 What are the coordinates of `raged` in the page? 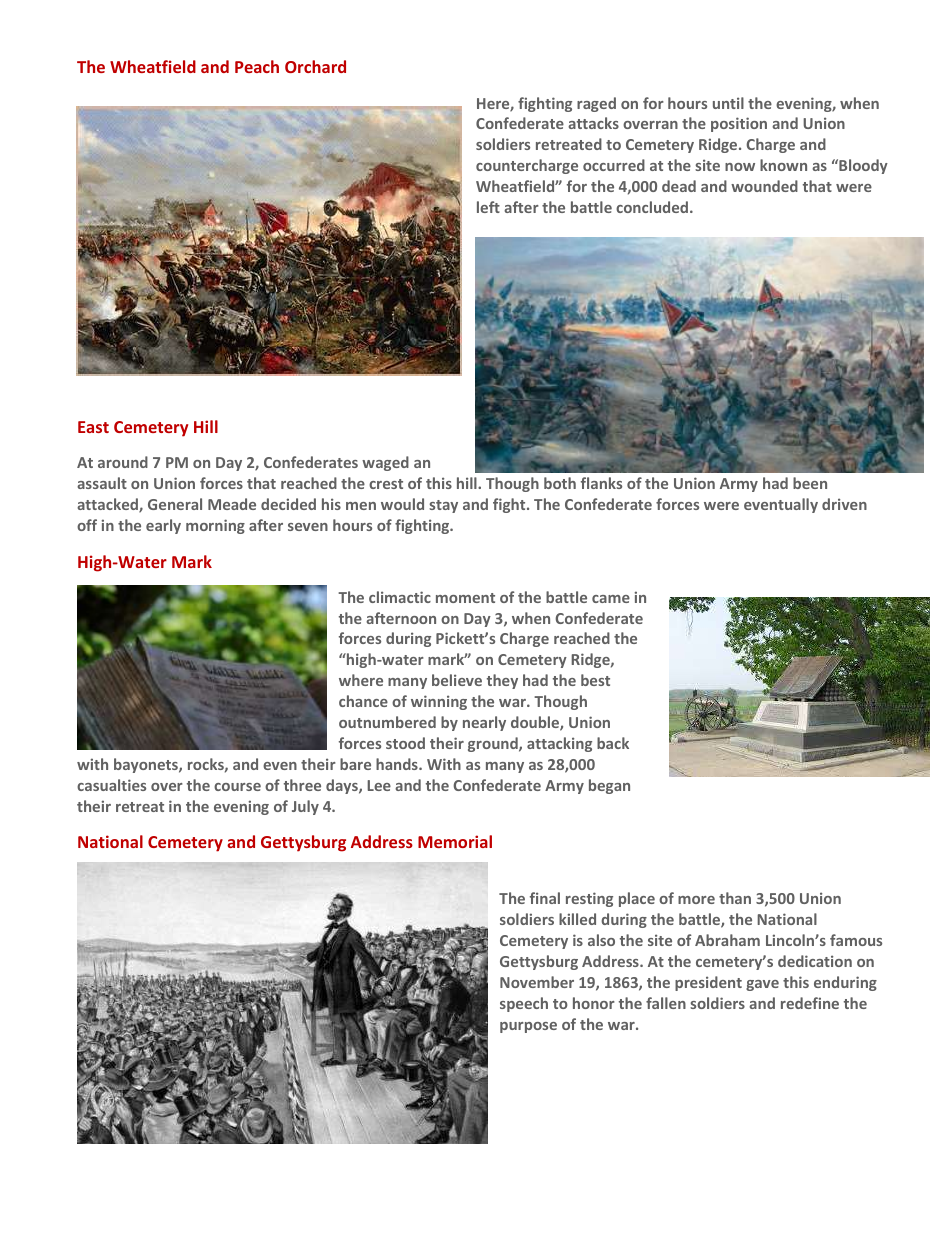 It's located at (596, 104).
